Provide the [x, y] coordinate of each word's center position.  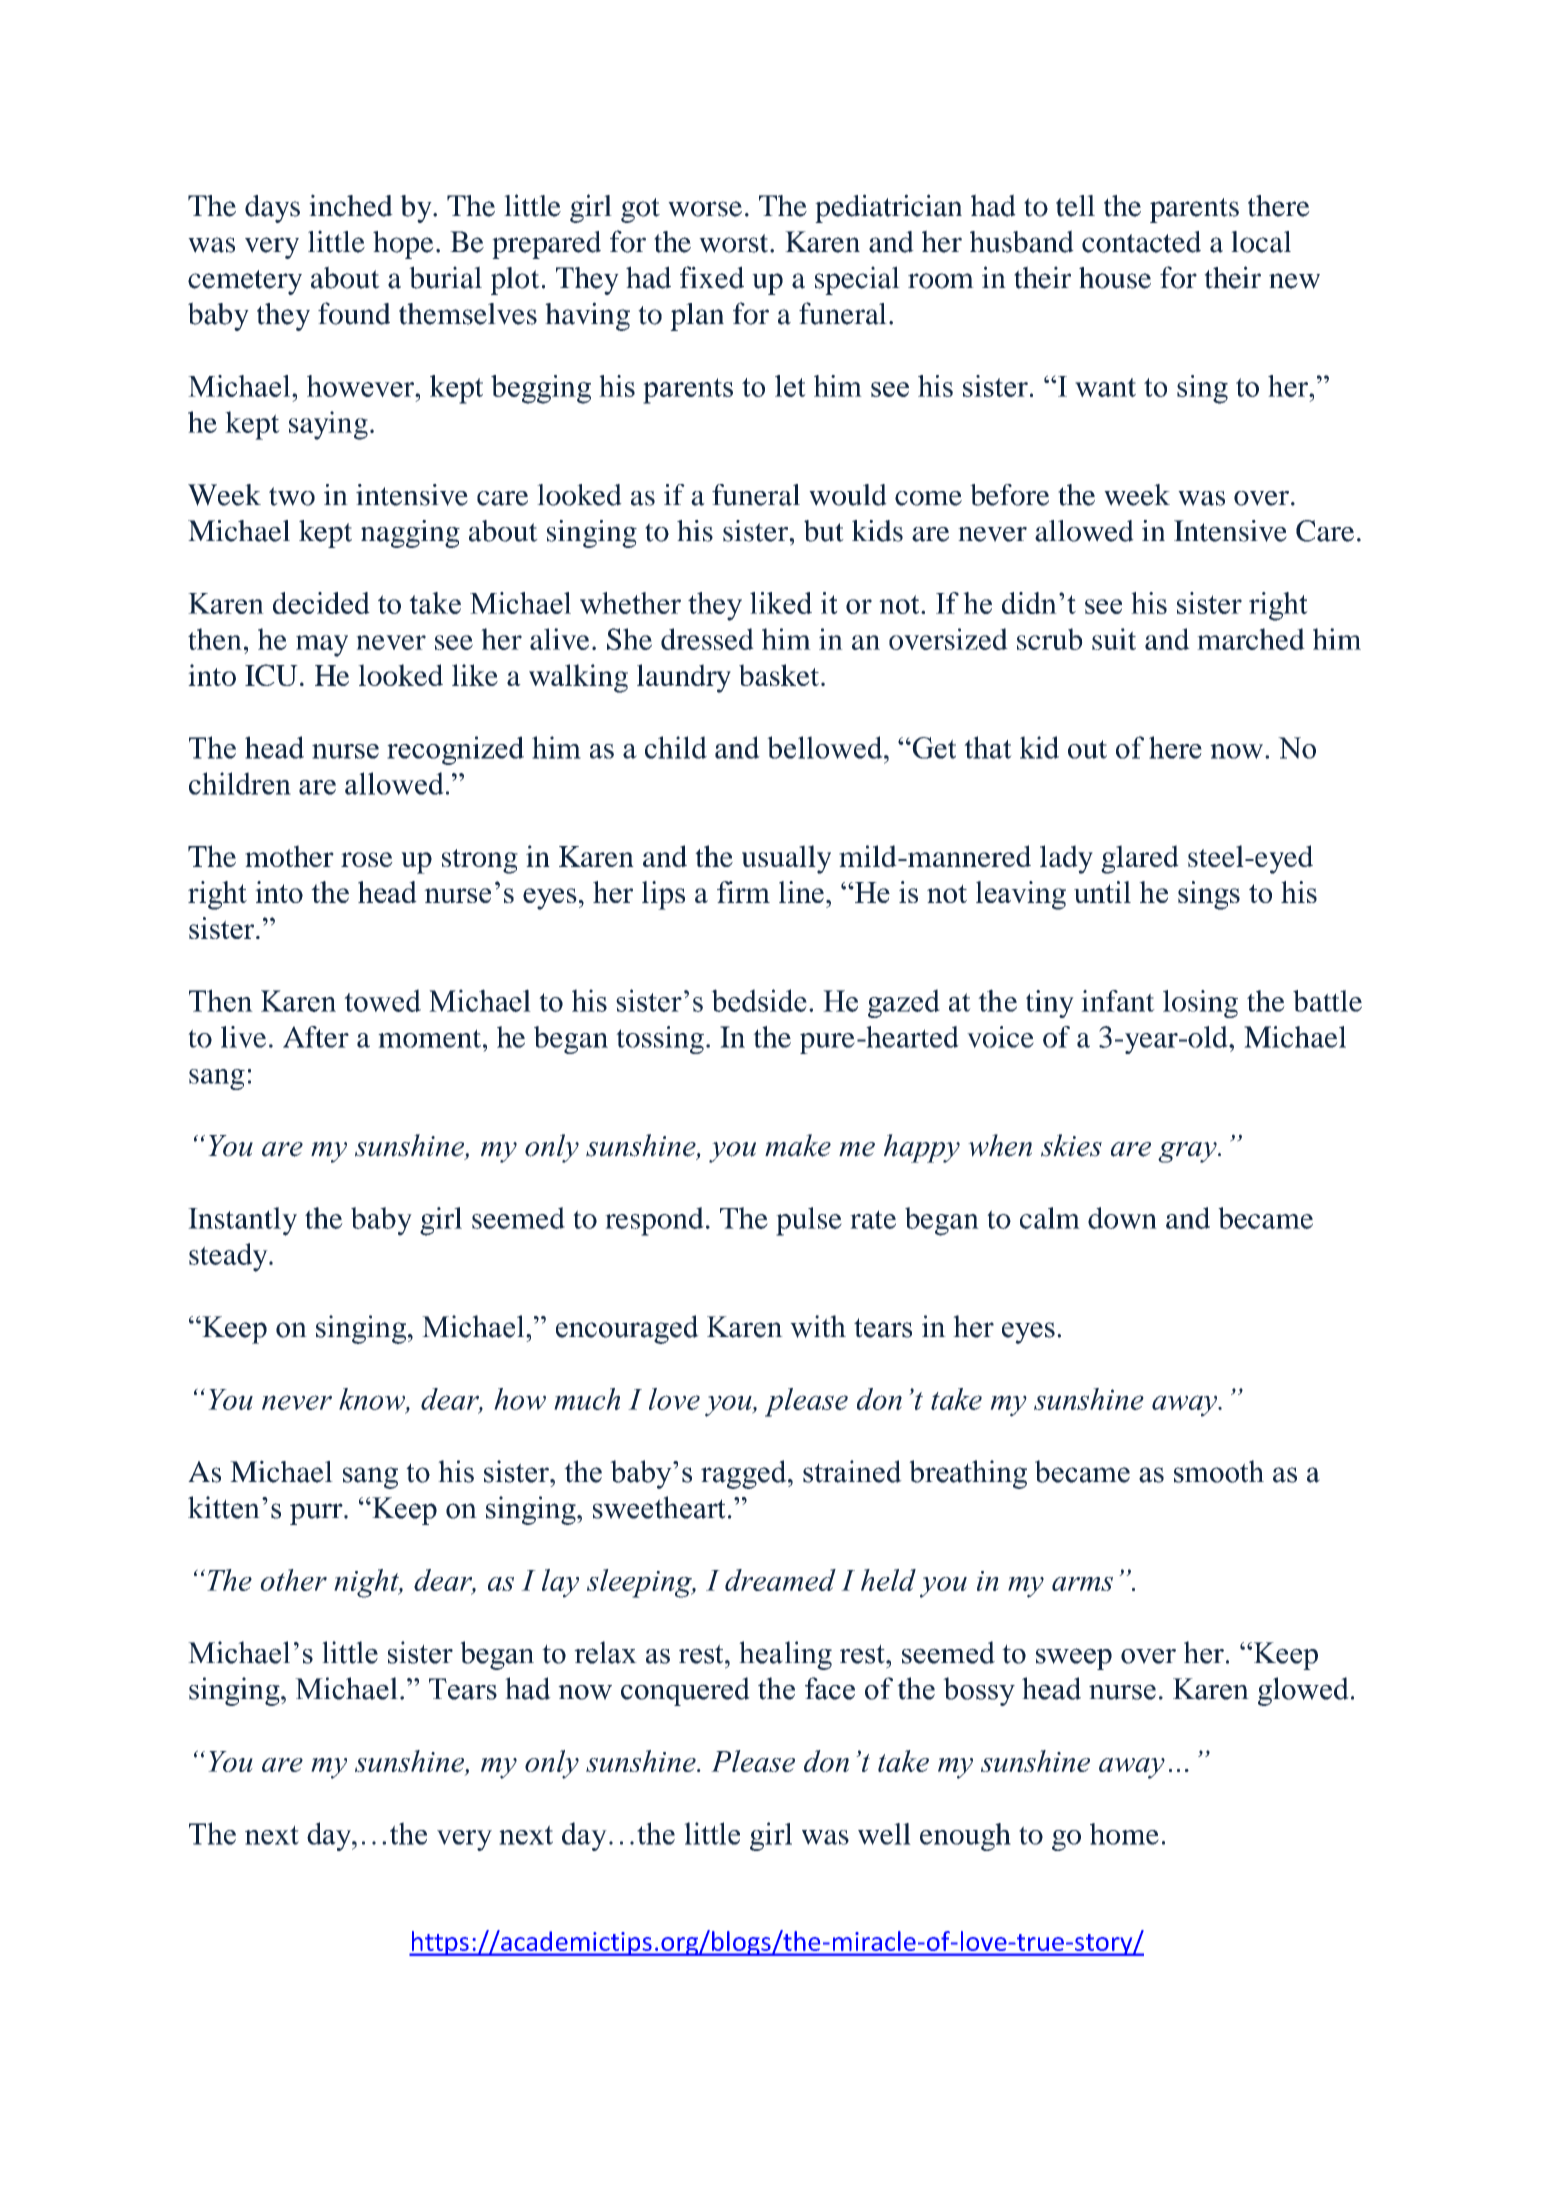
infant [1118, 1001]
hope [403, 245]
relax [605, 1652]
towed [382, 1000]
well [884, 1834]
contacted [1141, 242]
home [1124, 1834]
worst [735, 243]
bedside [759, 1000]
